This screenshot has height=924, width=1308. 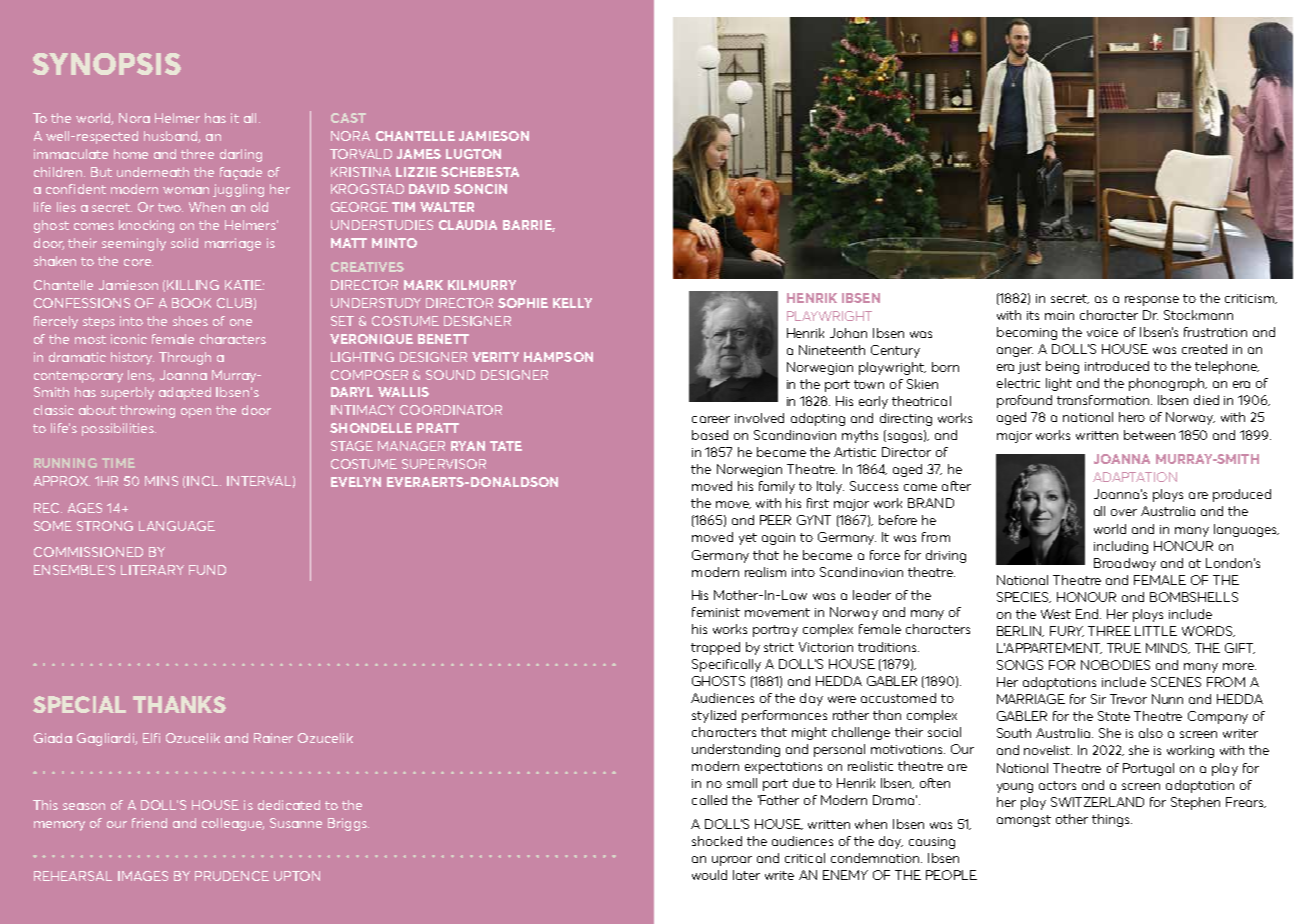 I want to click on based, so click(x=710, y=435).
